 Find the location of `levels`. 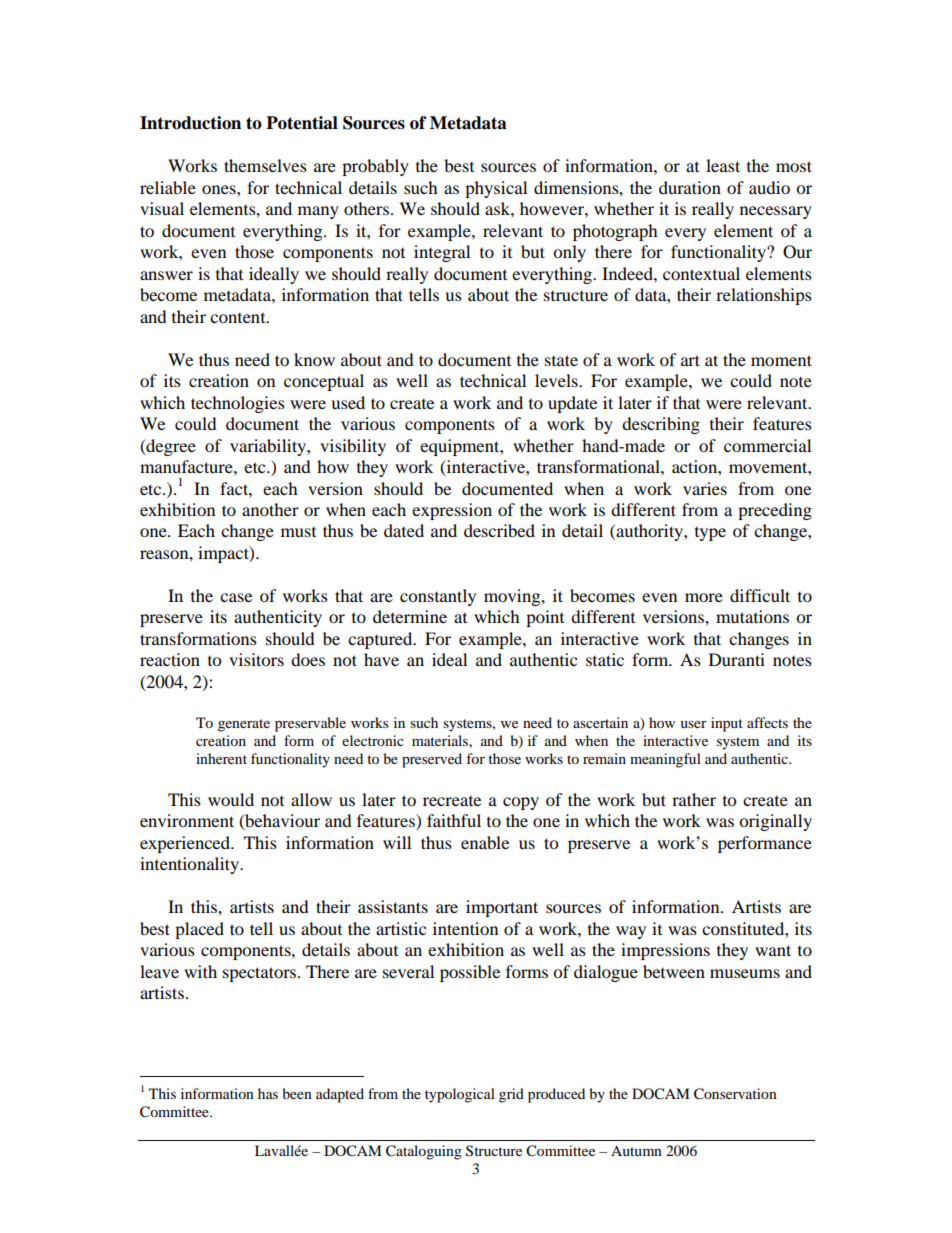

levels is located at coordinates (557, 380).
